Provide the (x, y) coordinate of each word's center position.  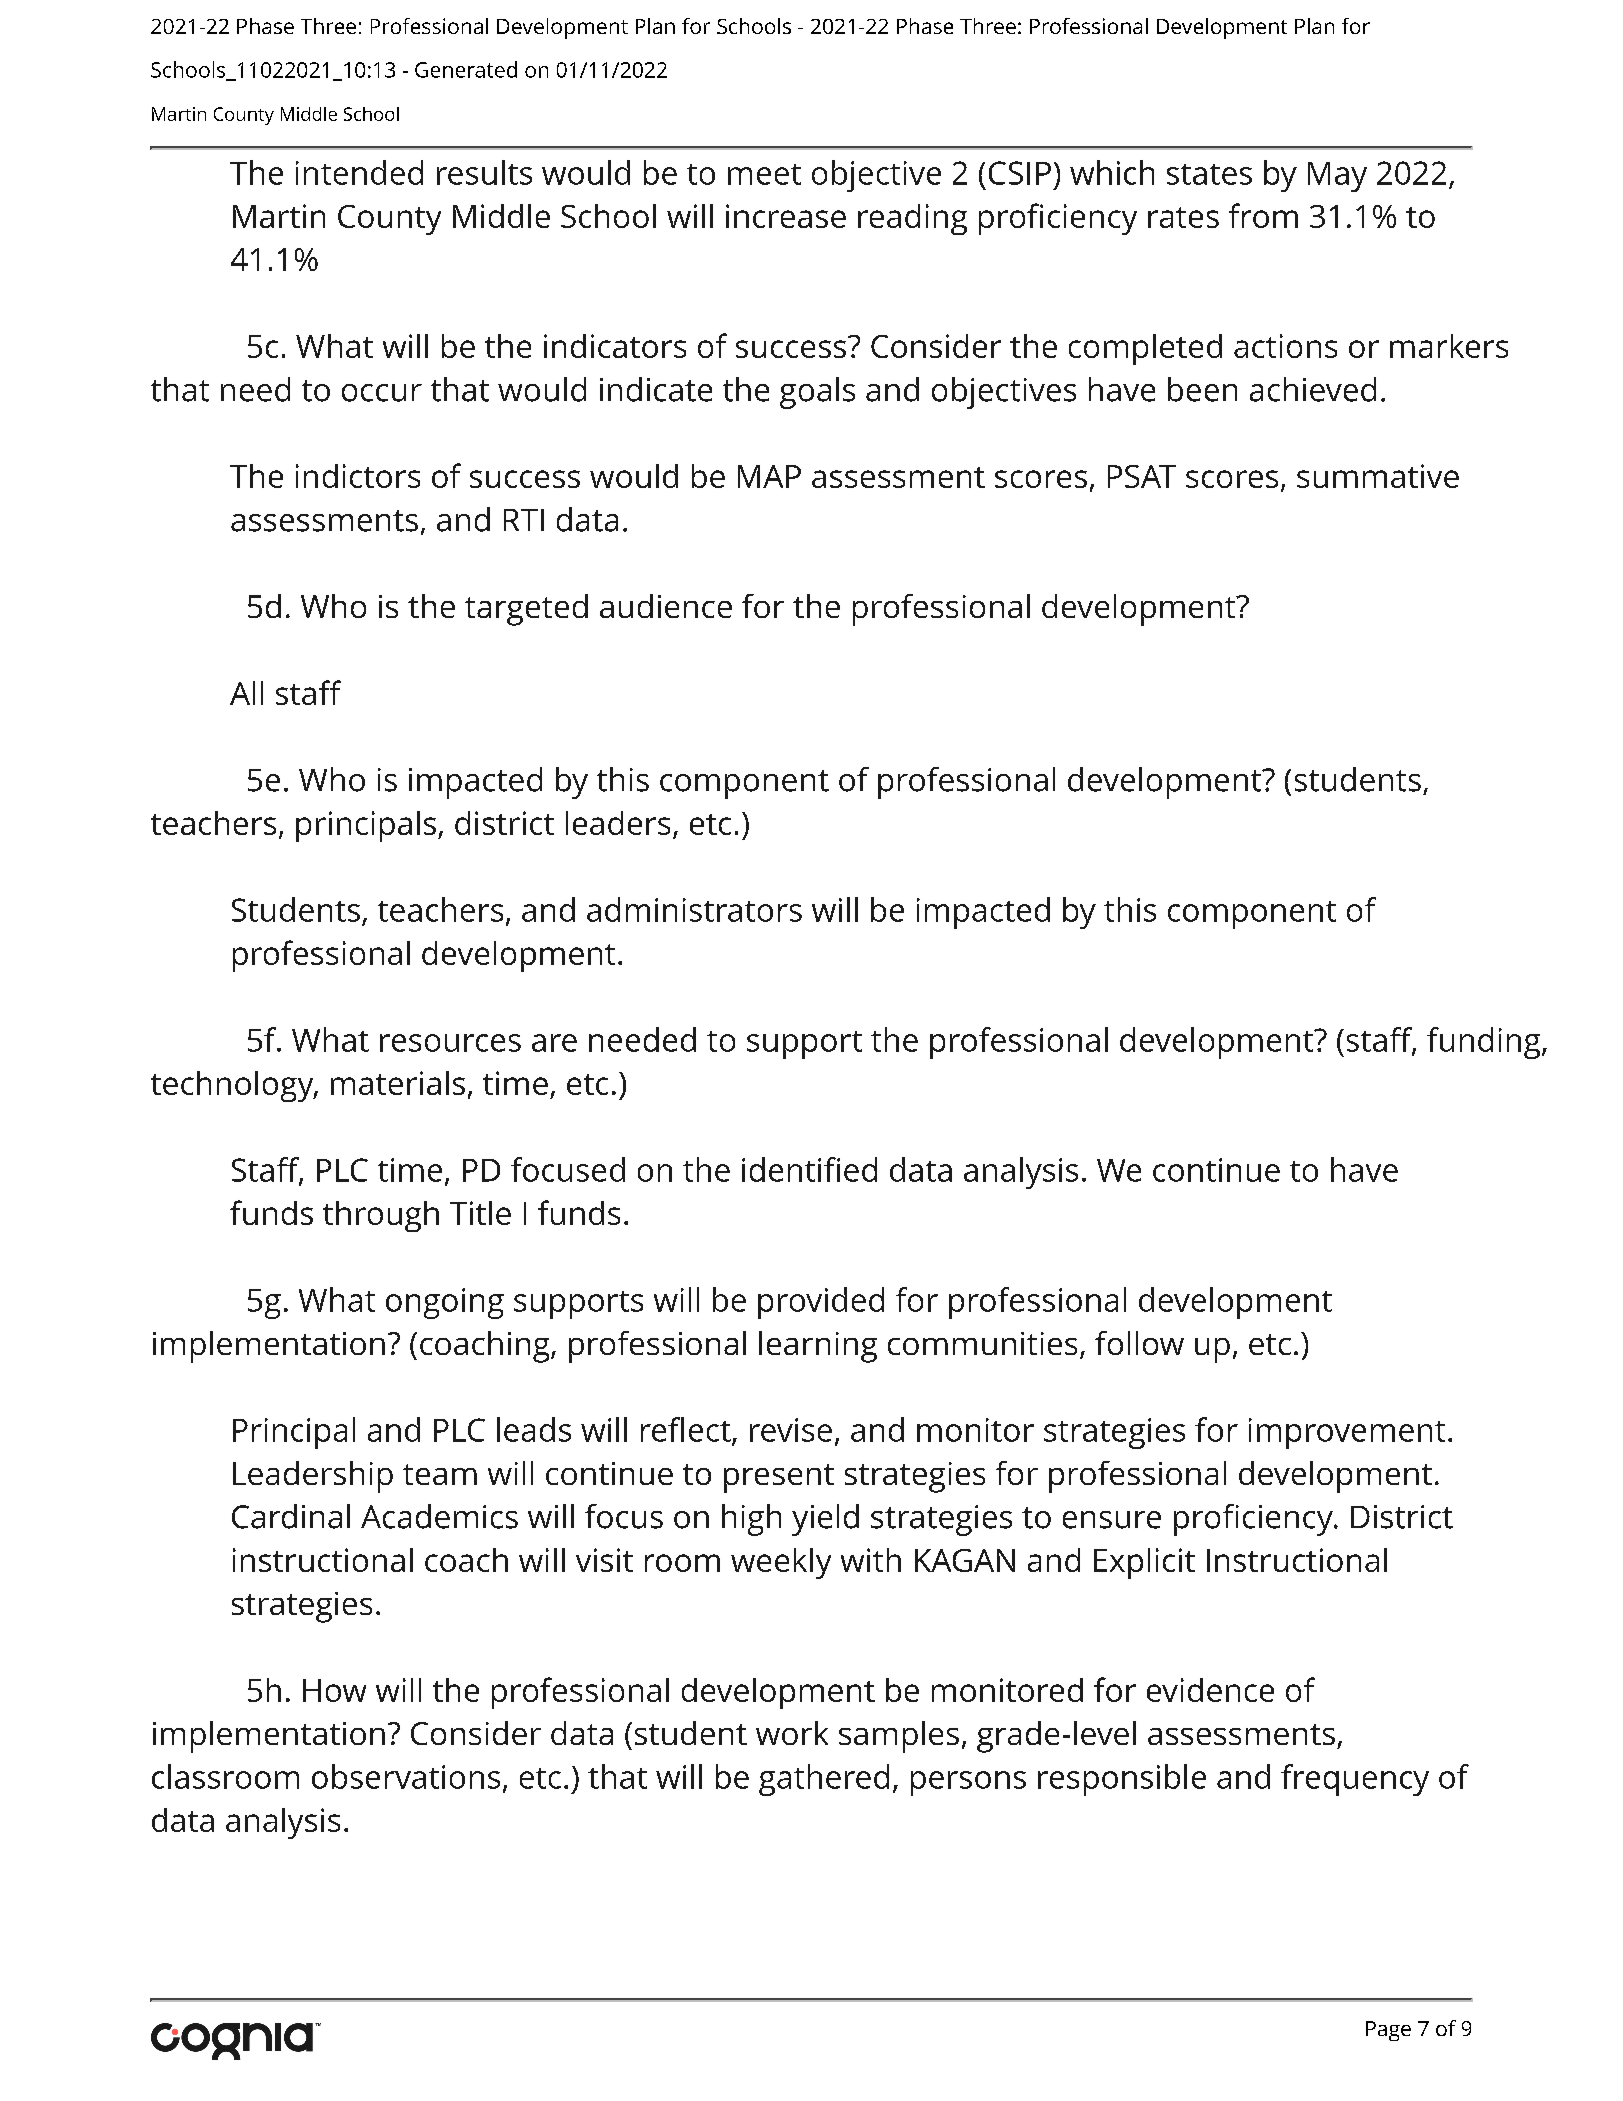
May (1337, 177)
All (246, 693)
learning (818, 1347)
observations (406, 1776)
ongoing (445, 1303)
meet (764, 174)
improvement (1347, 1433)
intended (359, 172)
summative (1378, 476)
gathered (824, 1780)
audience (666, 606)
